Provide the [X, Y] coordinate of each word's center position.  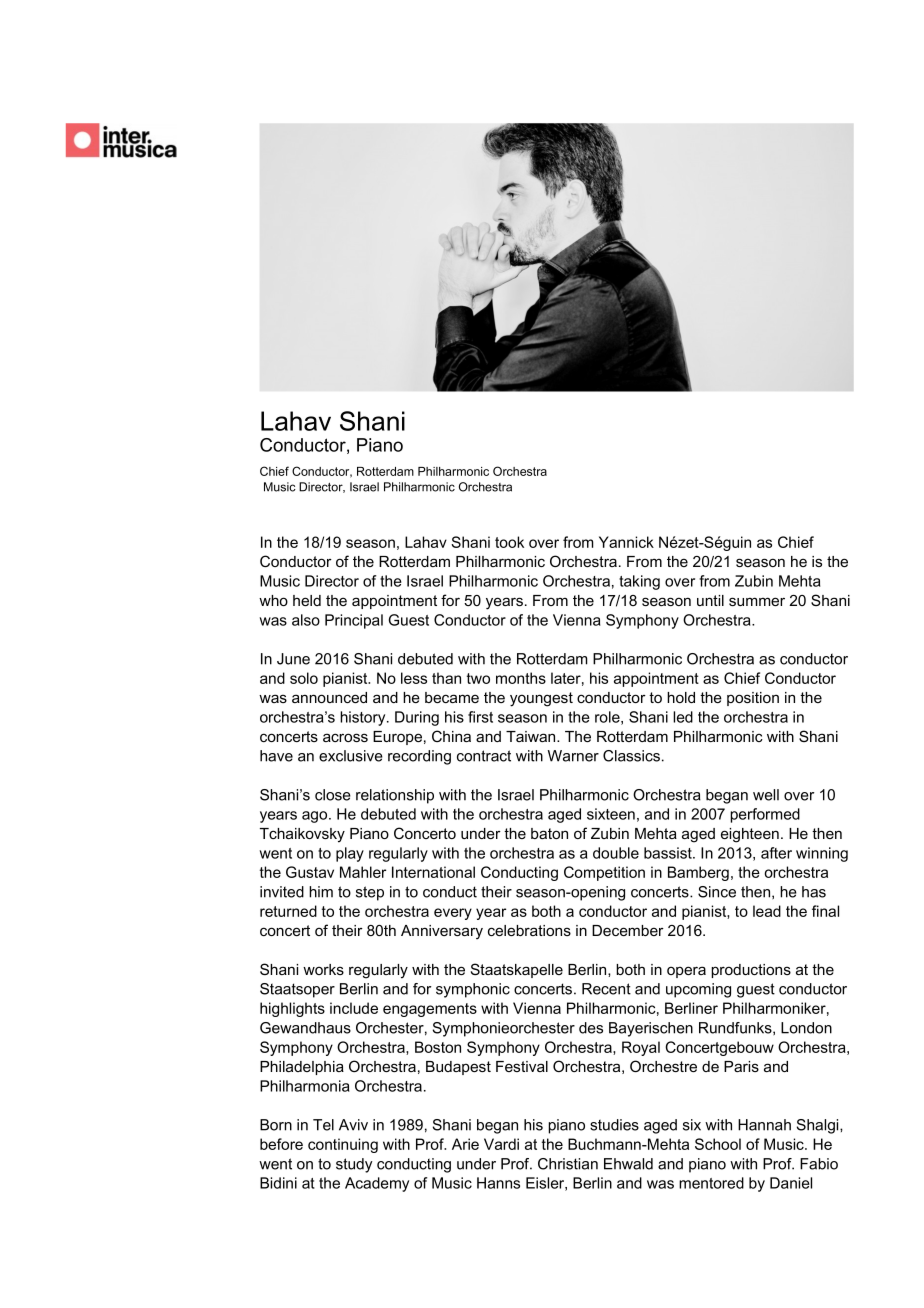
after [776, 853]
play [350, 854]
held [307, 600]
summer [757, 601]
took [509, 542]
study [354, 1165]
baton [549, 833]
